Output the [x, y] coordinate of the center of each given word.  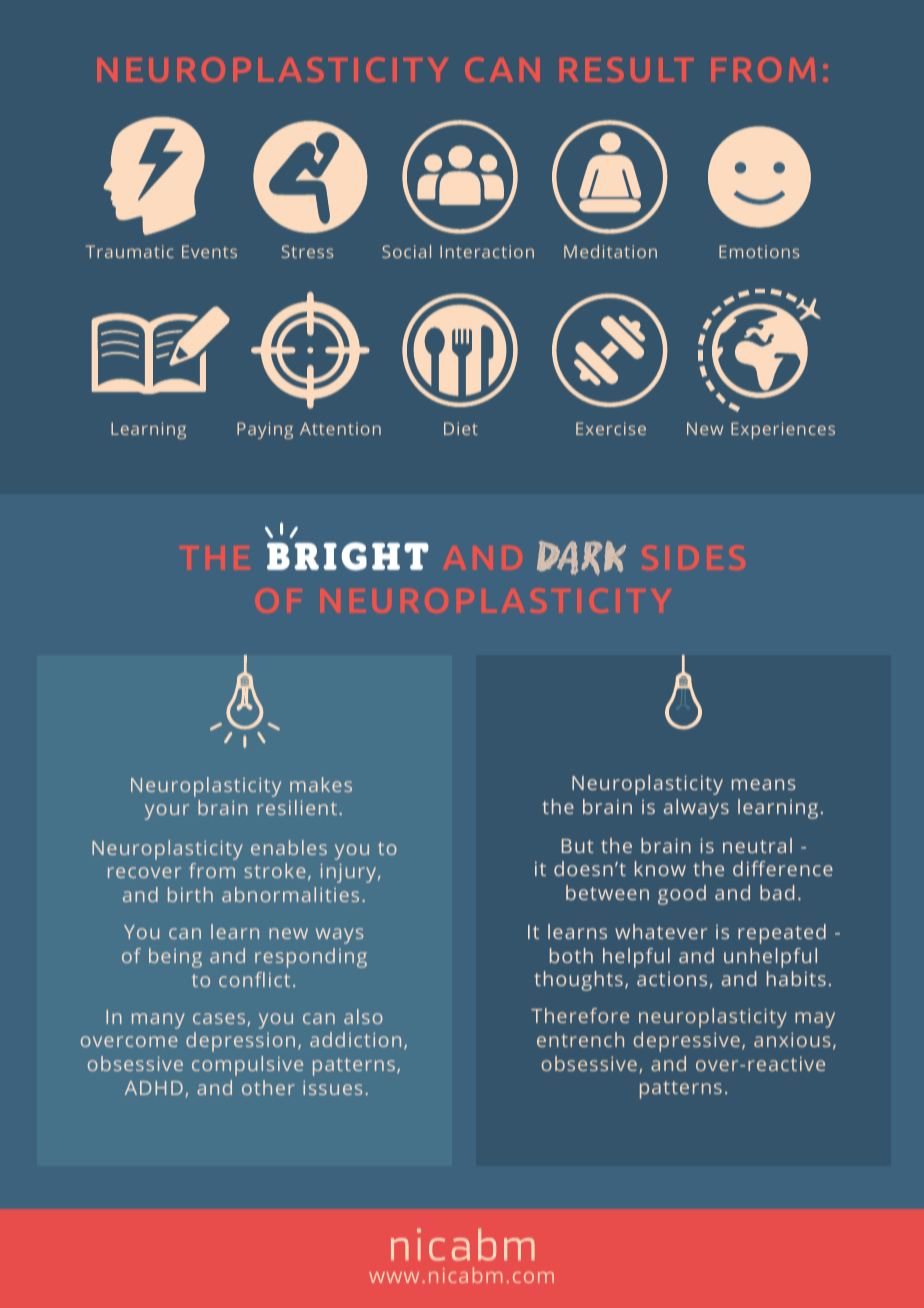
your [167, 812]
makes [321, 784]
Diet [461, 428]
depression [240, 1042]
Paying [265, 430]
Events [209, 251]
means [764, 784]
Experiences [783, 430]
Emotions [759, 251]
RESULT [626, 69]
